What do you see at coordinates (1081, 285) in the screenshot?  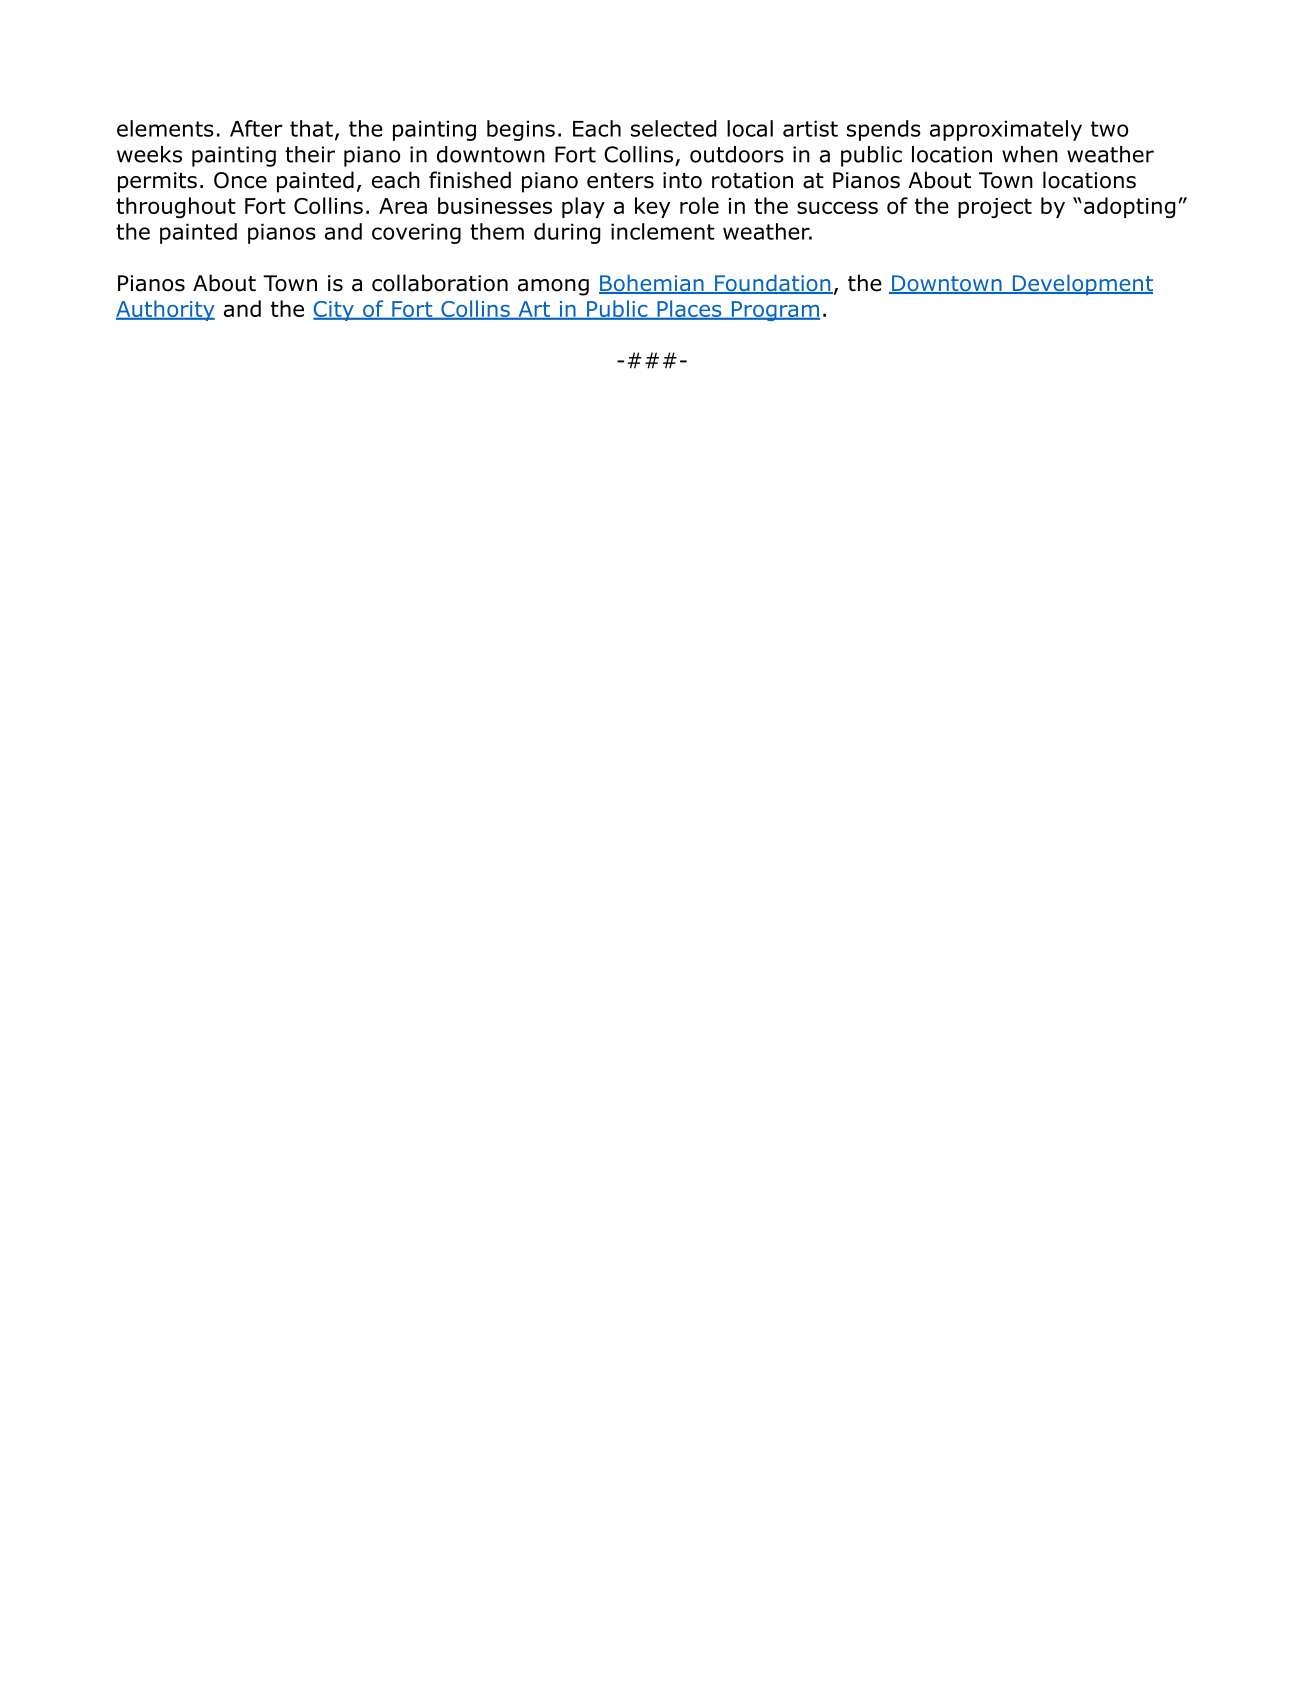 I see `Development` at bounding box center [1081, 285].
